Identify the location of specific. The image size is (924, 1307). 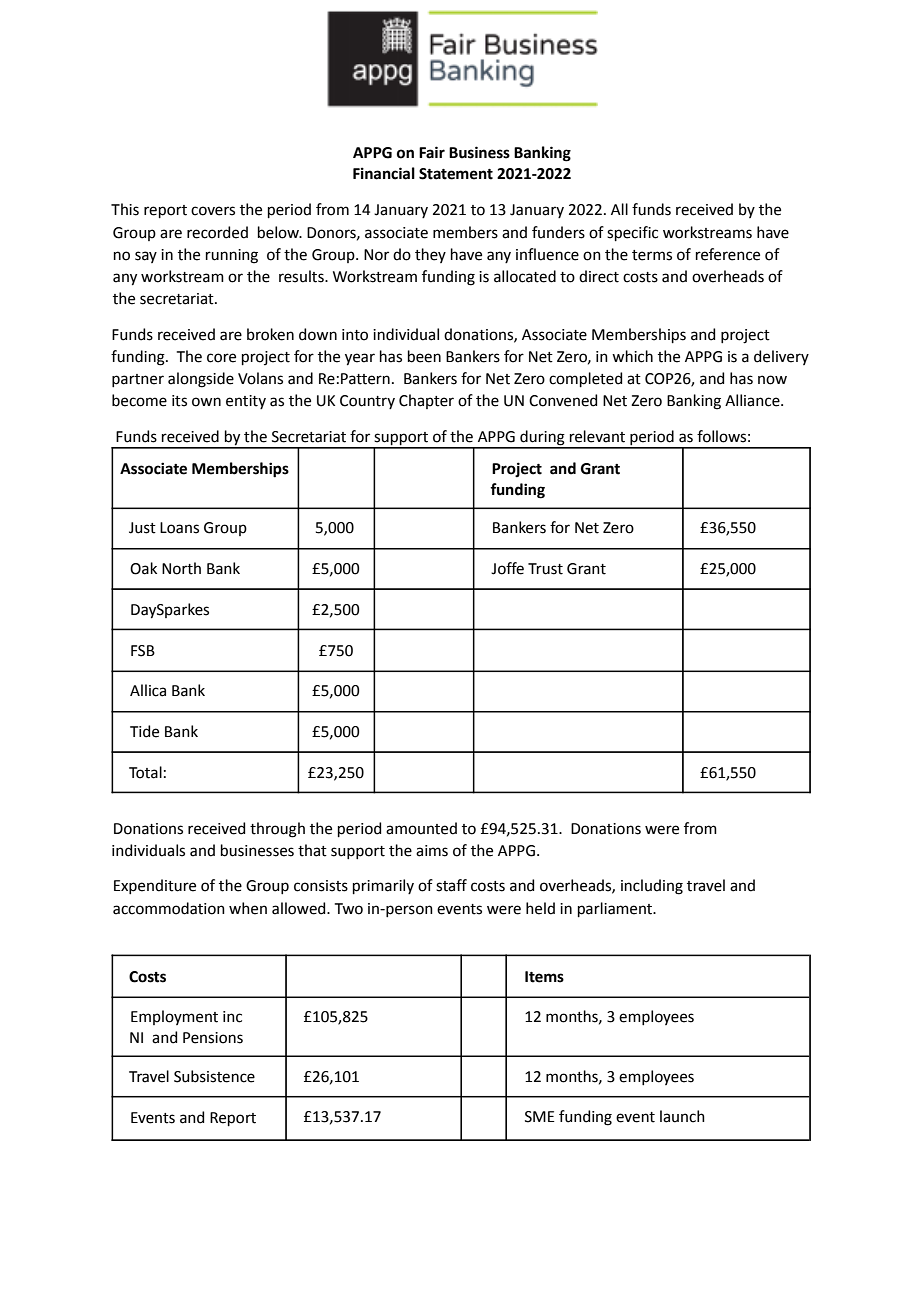
(632, 233).
